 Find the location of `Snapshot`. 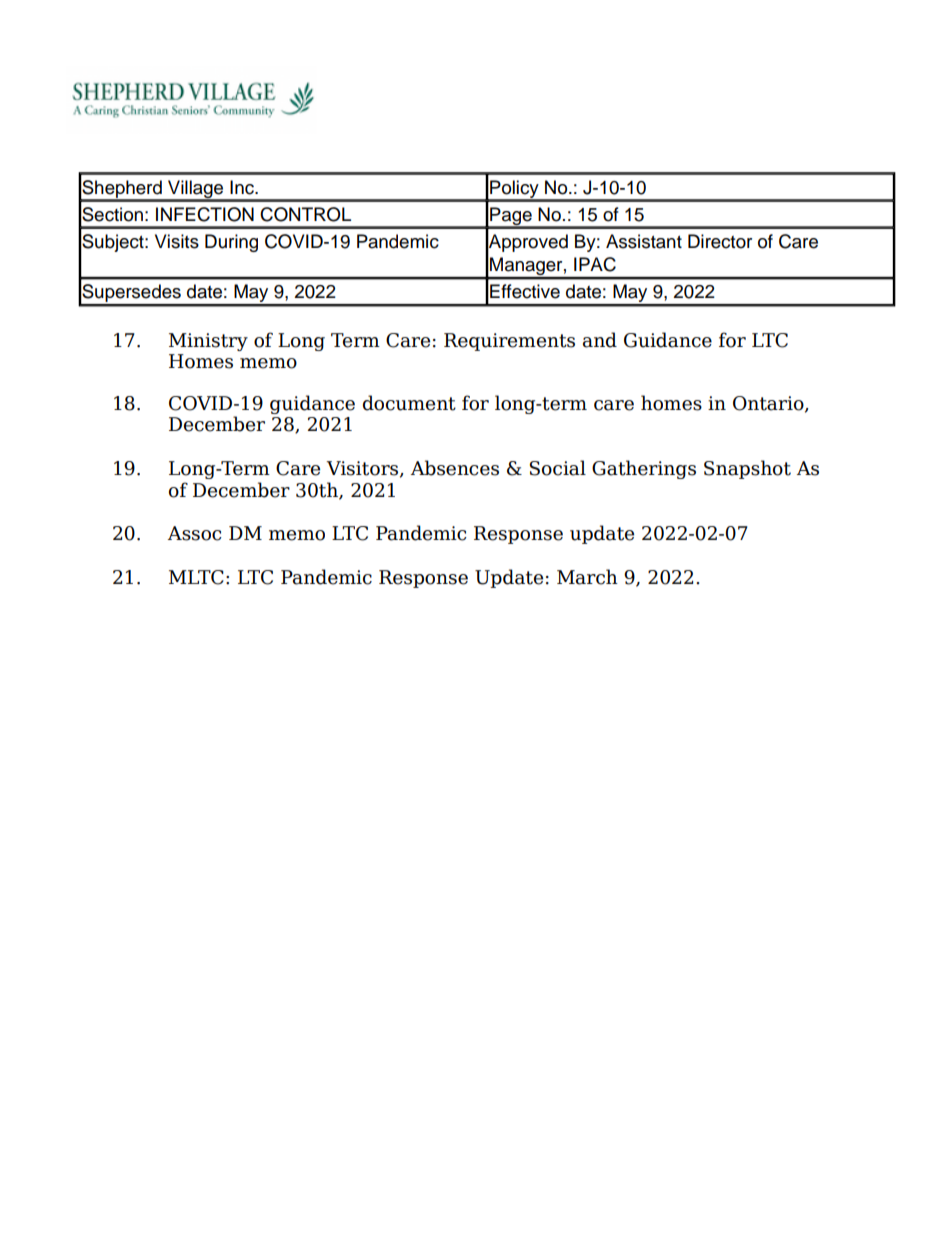

Snapshot is located at coordinates (747, 469).
